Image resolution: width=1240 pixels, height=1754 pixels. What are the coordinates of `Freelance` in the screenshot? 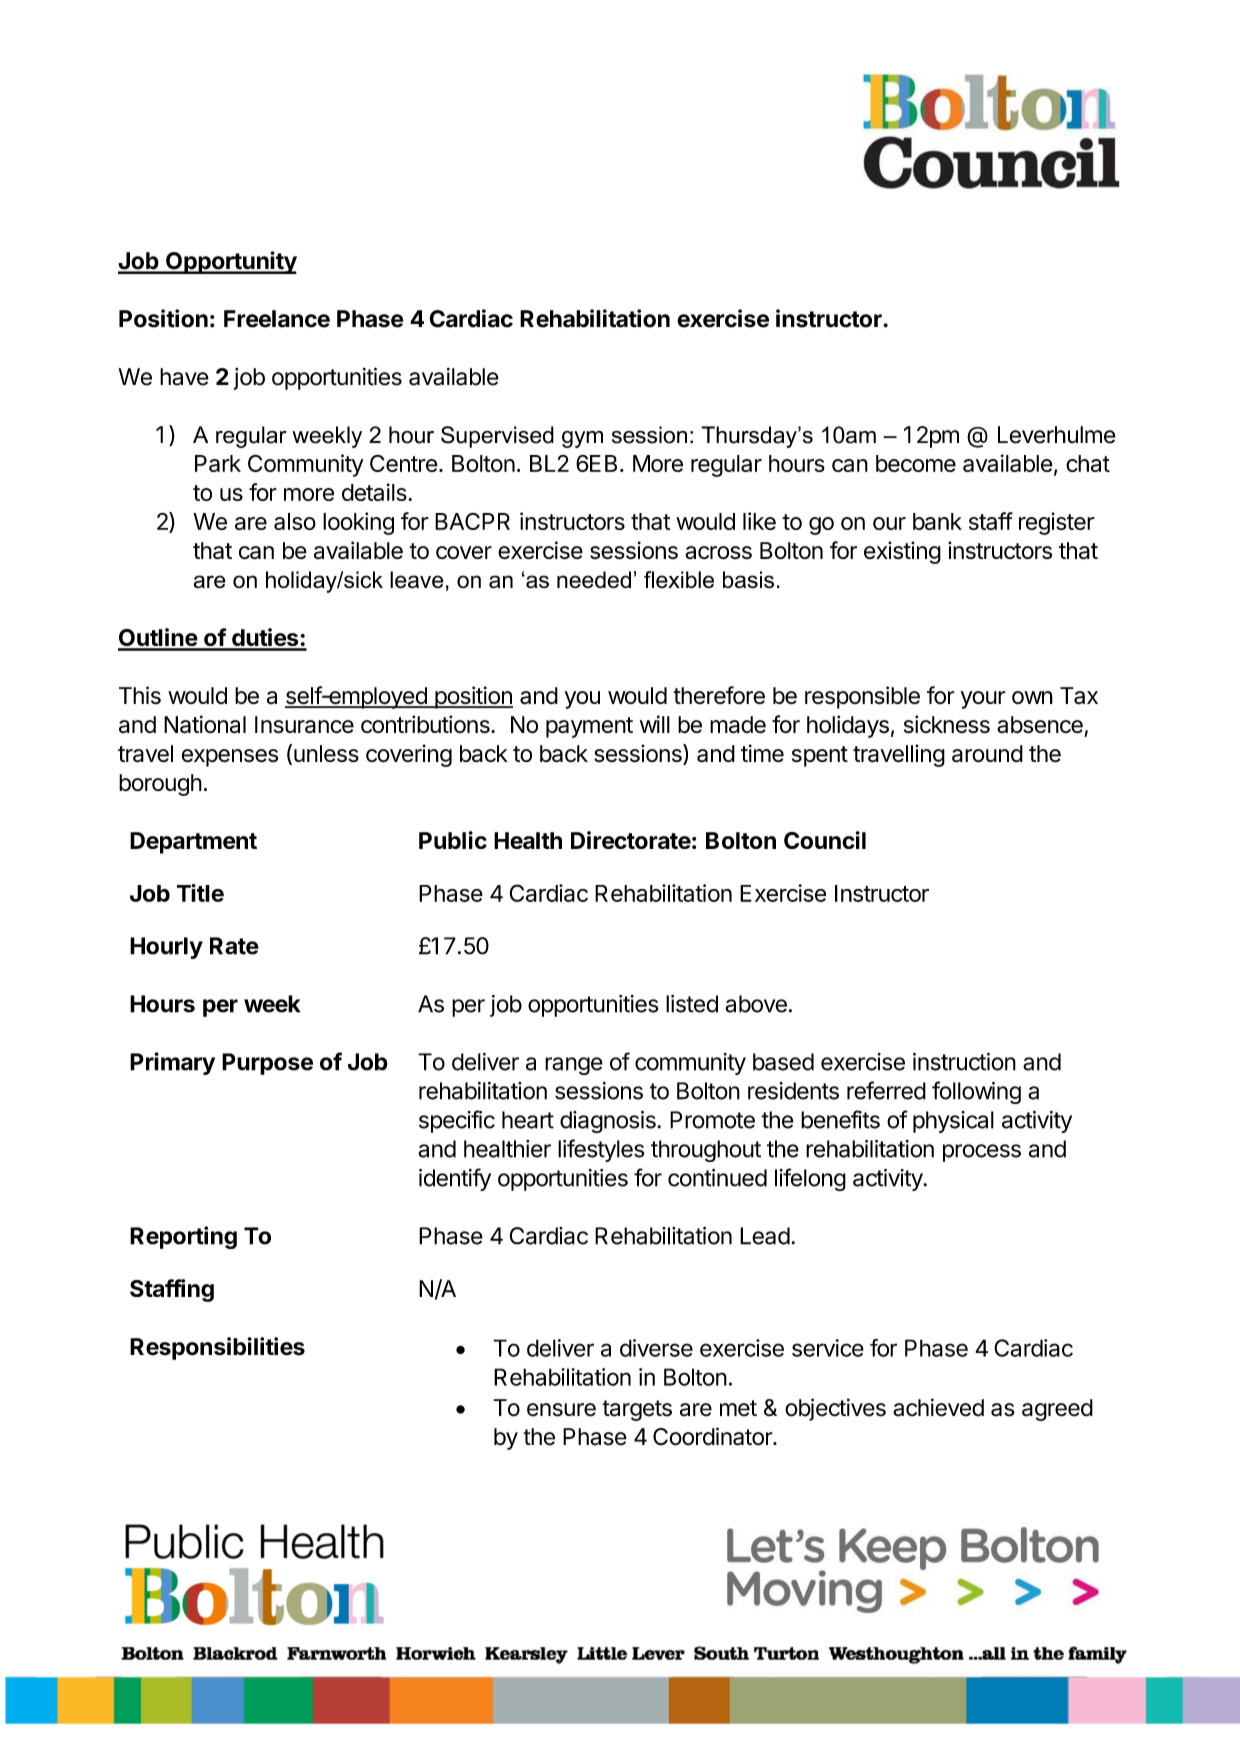 It's located at (277, 319).
